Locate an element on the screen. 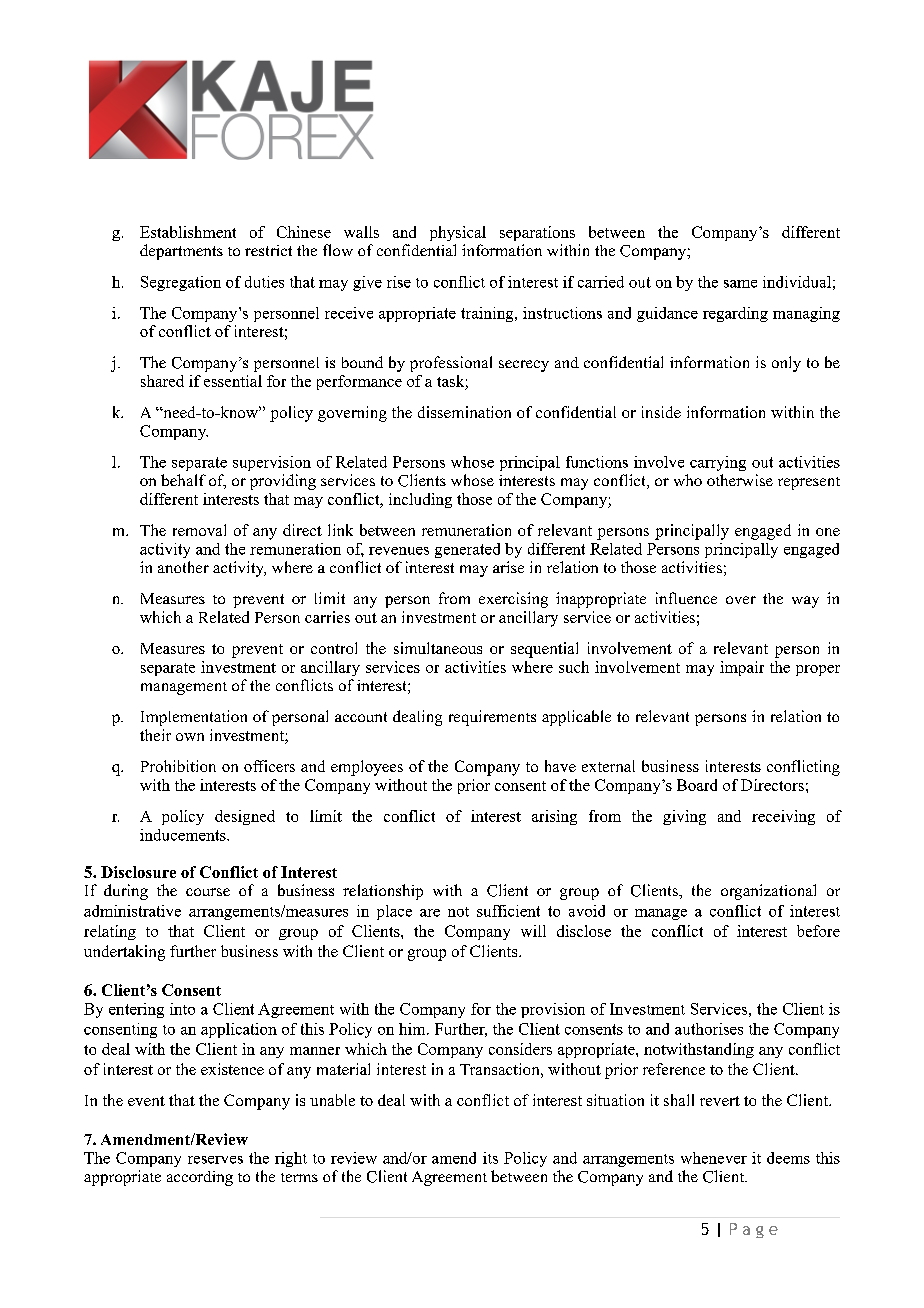  physical is located at coordinates (458, 233).
